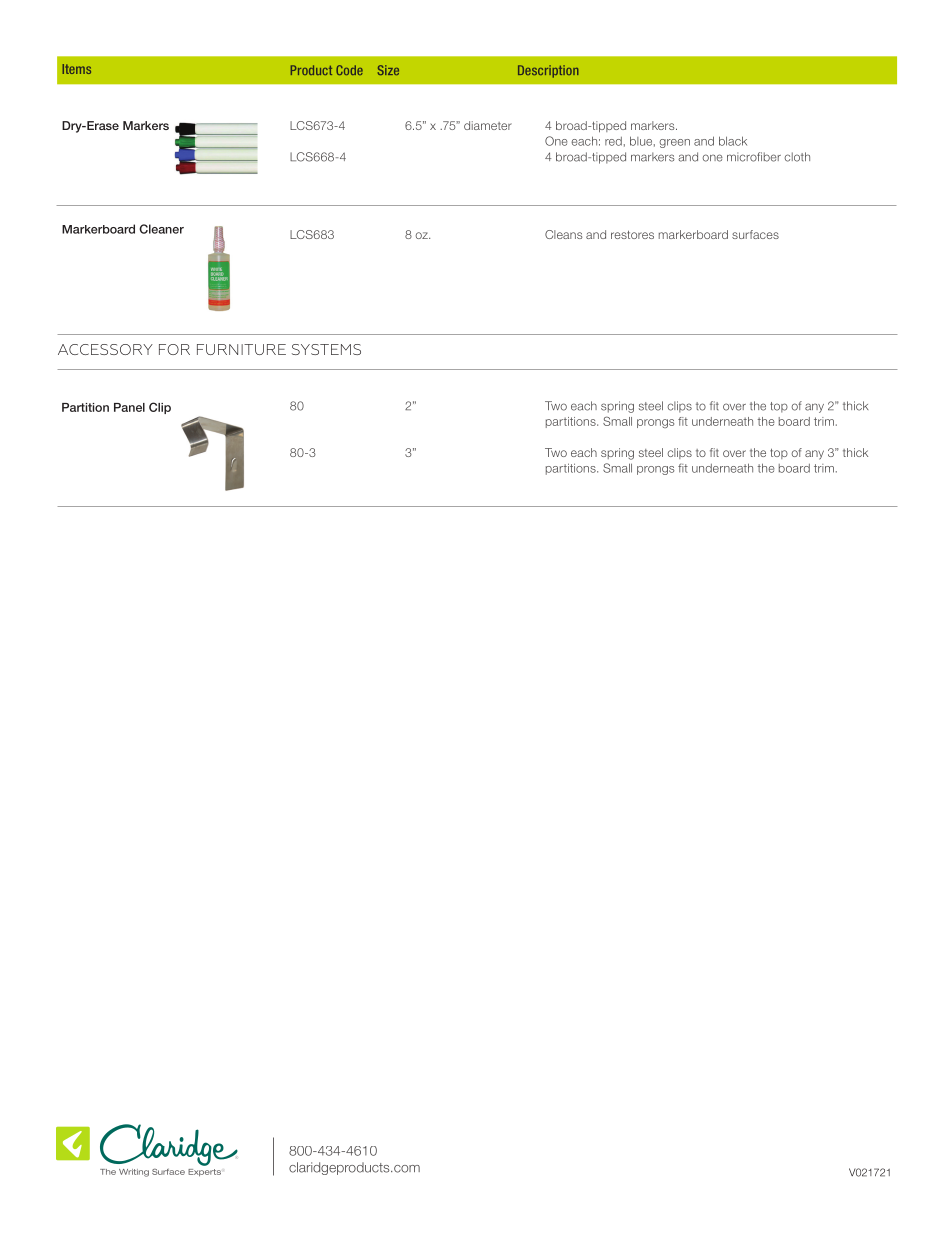 This document has height=1233, width=952. I want to click on SYSTEMS, so click(326, 349).
